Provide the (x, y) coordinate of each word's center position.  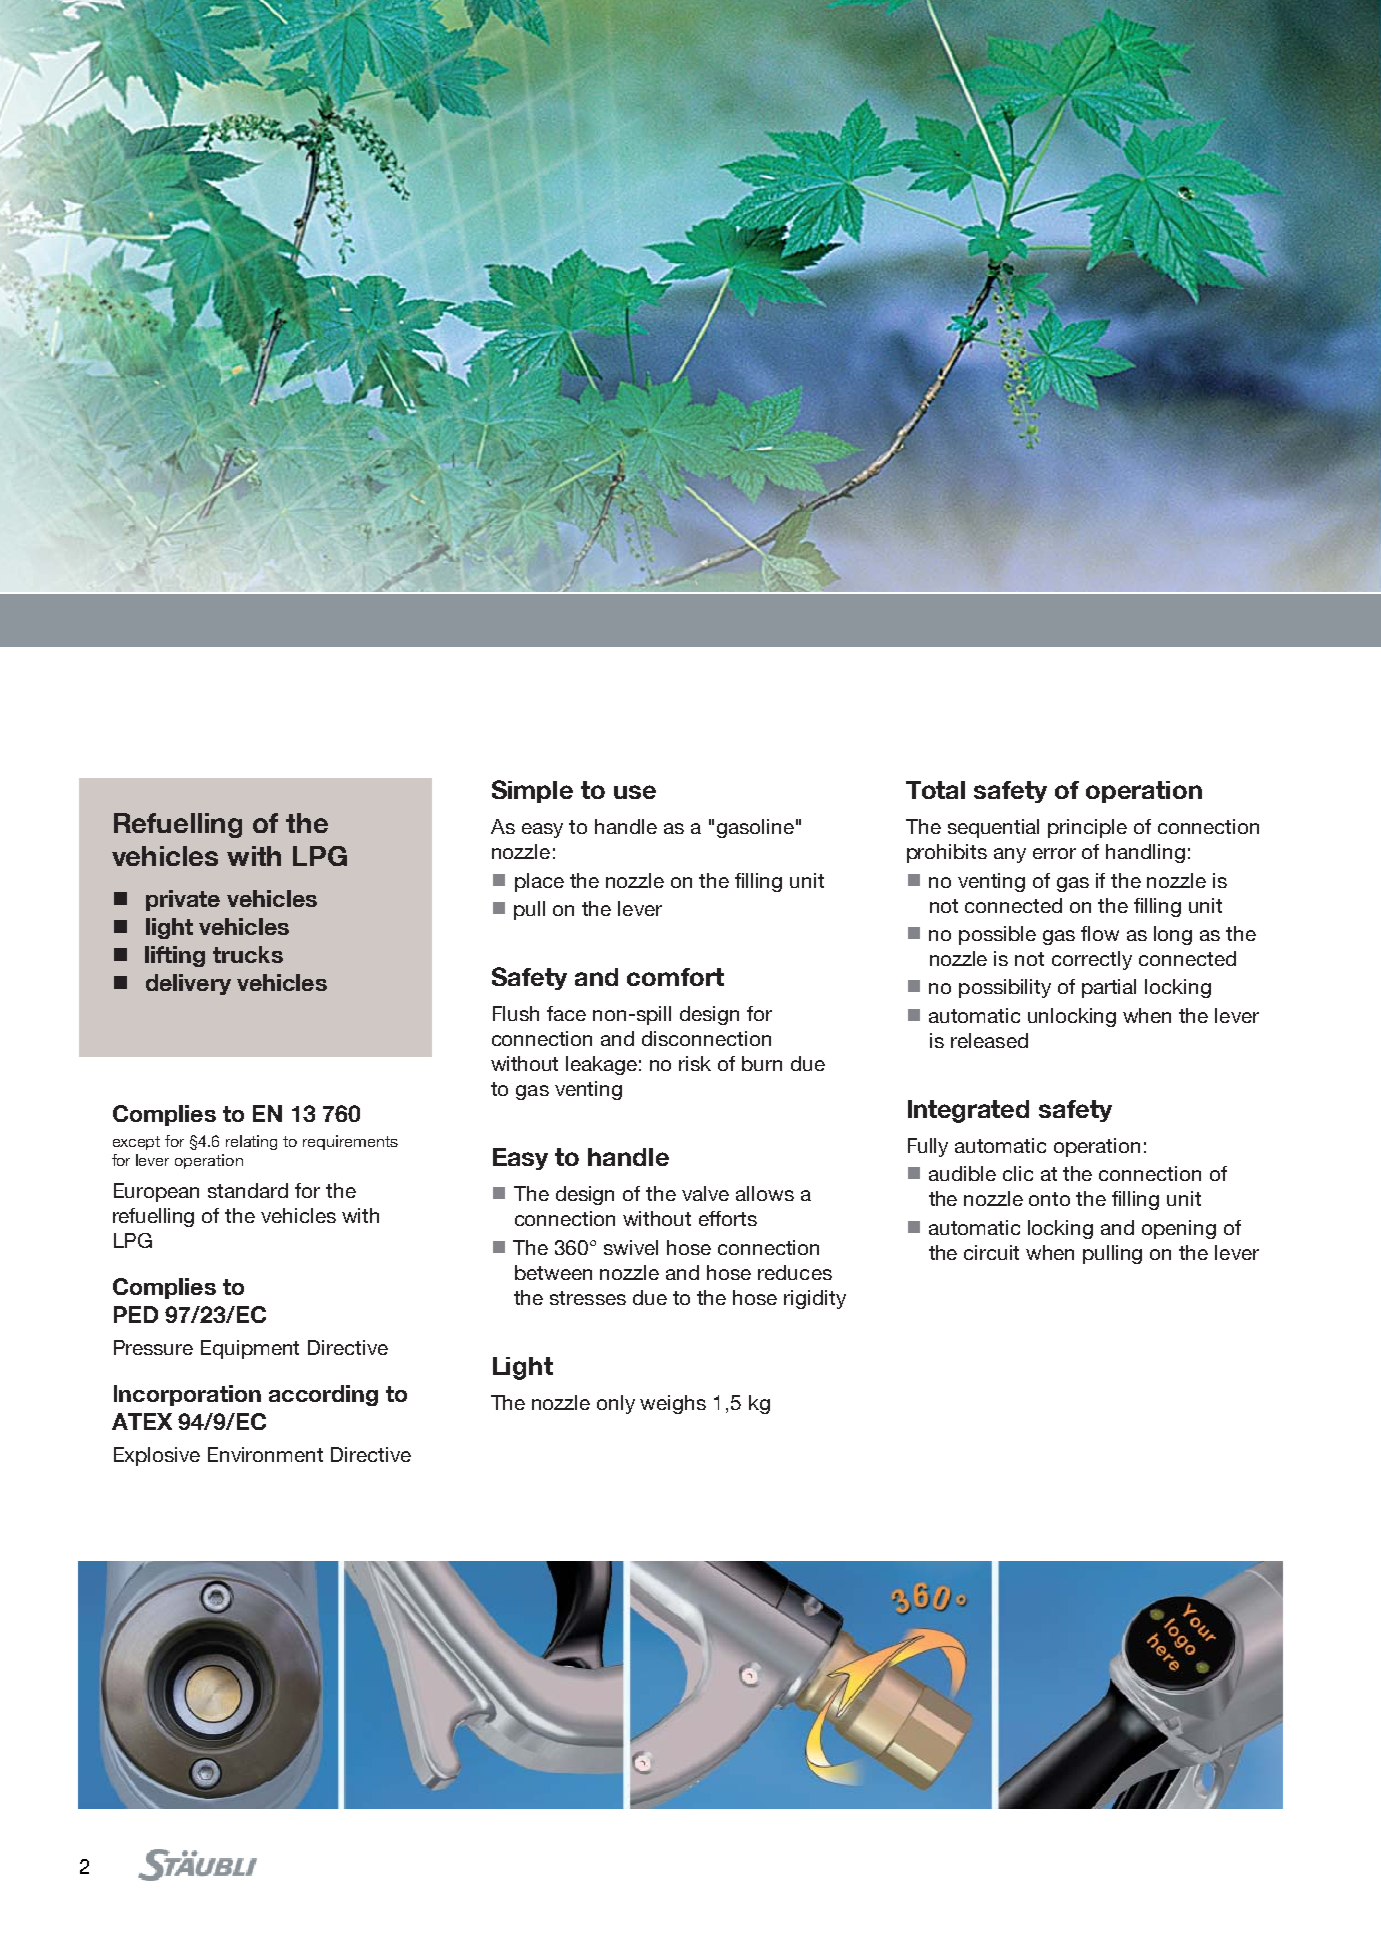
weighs (673, 1404)
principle (1087, 828)
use (635, 792)
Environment (265, 1454)
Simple (532, 791)
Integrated (968, 1111)
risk (695, 1063)
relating (251, 1142)
